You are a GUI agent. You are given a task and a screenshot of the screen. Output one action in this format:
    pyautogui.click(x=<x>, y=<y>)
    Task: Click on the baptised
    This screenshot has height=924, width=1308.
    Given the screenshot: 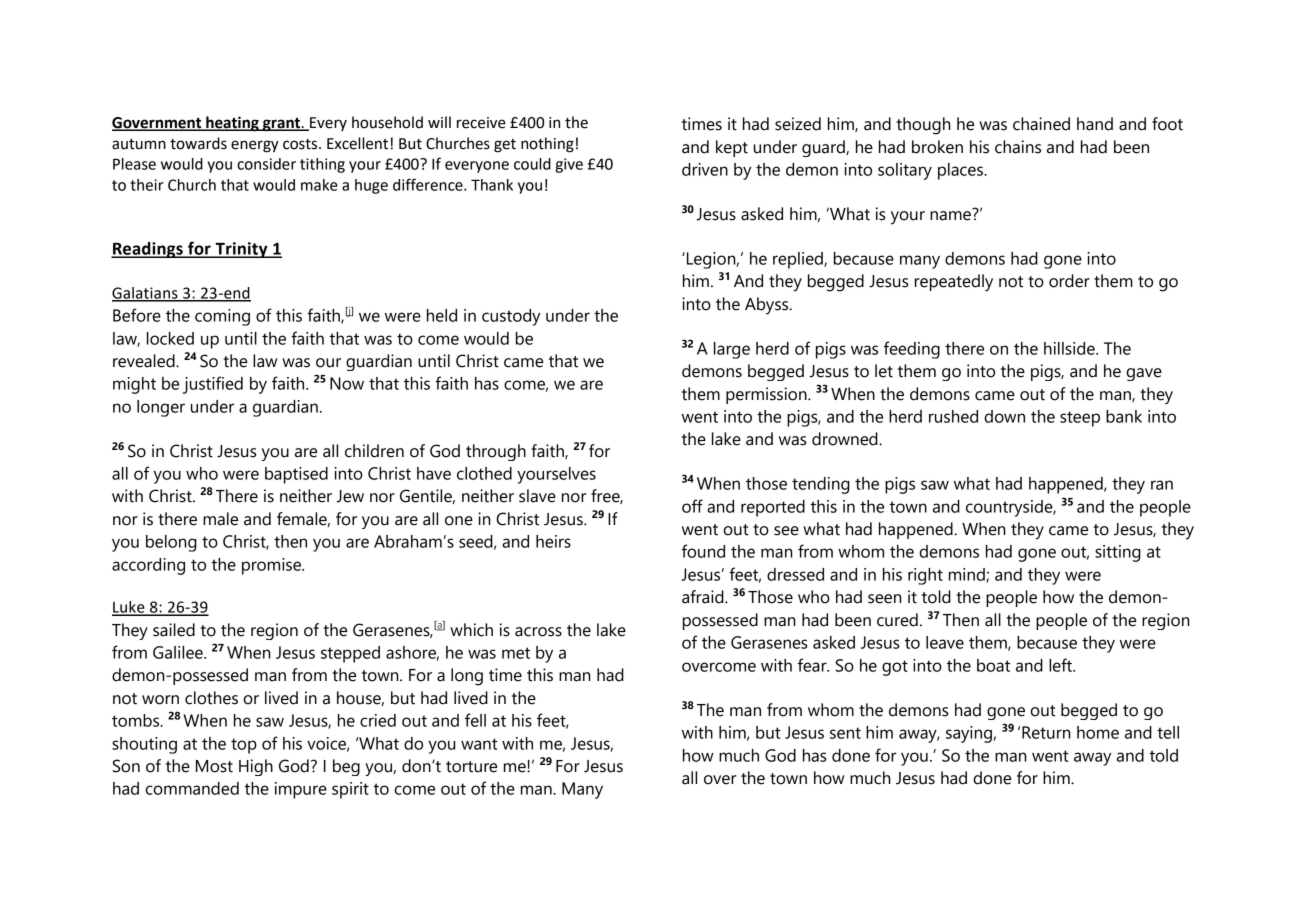 What is the action you would take?
    pyautogui.click(x=296, y=475)
